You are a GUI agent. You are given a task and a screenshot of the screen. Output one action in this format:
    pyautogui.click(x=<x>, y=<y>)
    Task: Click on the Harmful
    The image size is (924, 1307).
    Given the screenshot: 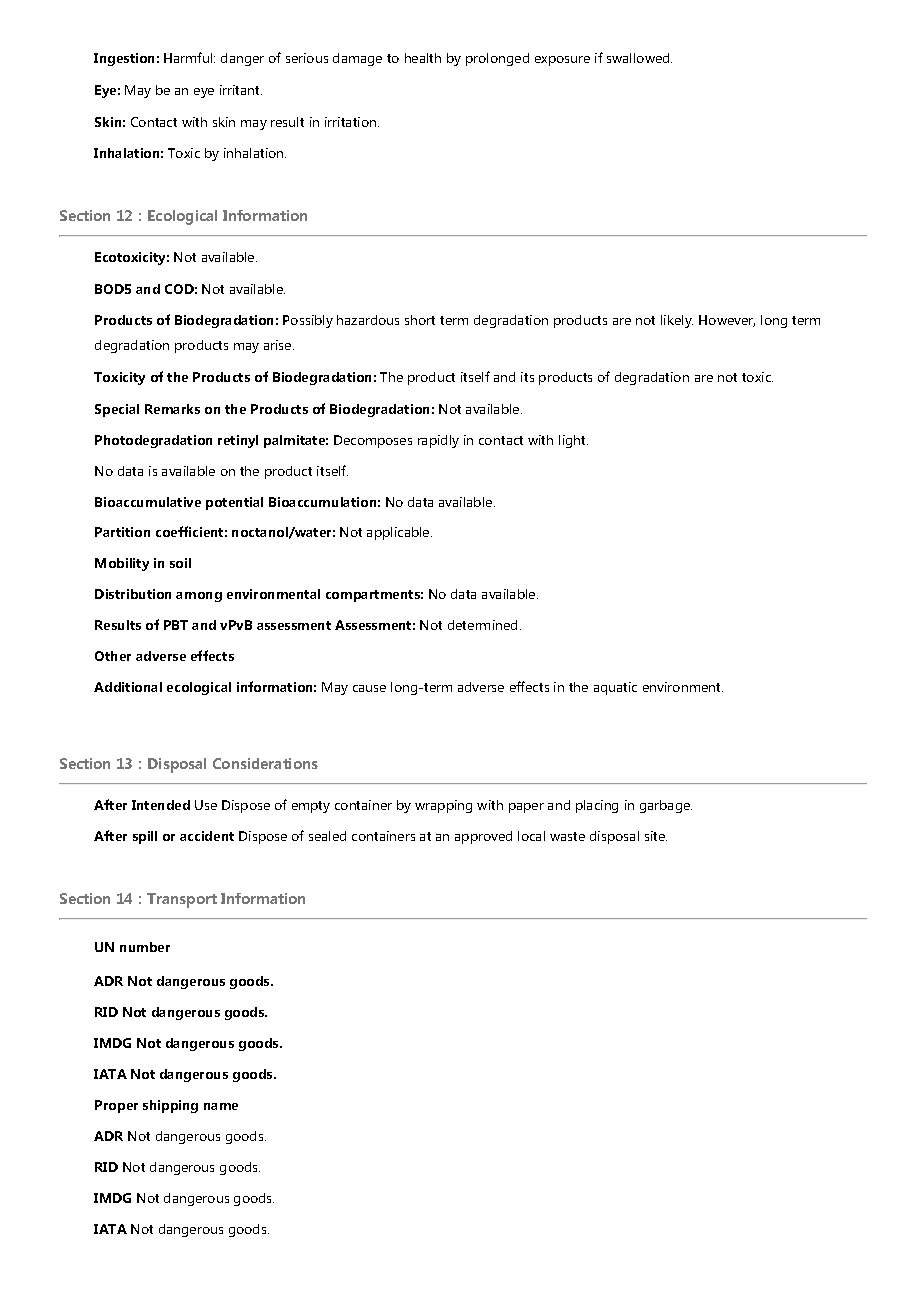 What is the action you would take?
    pyautogui.click(x=189, y=57)
